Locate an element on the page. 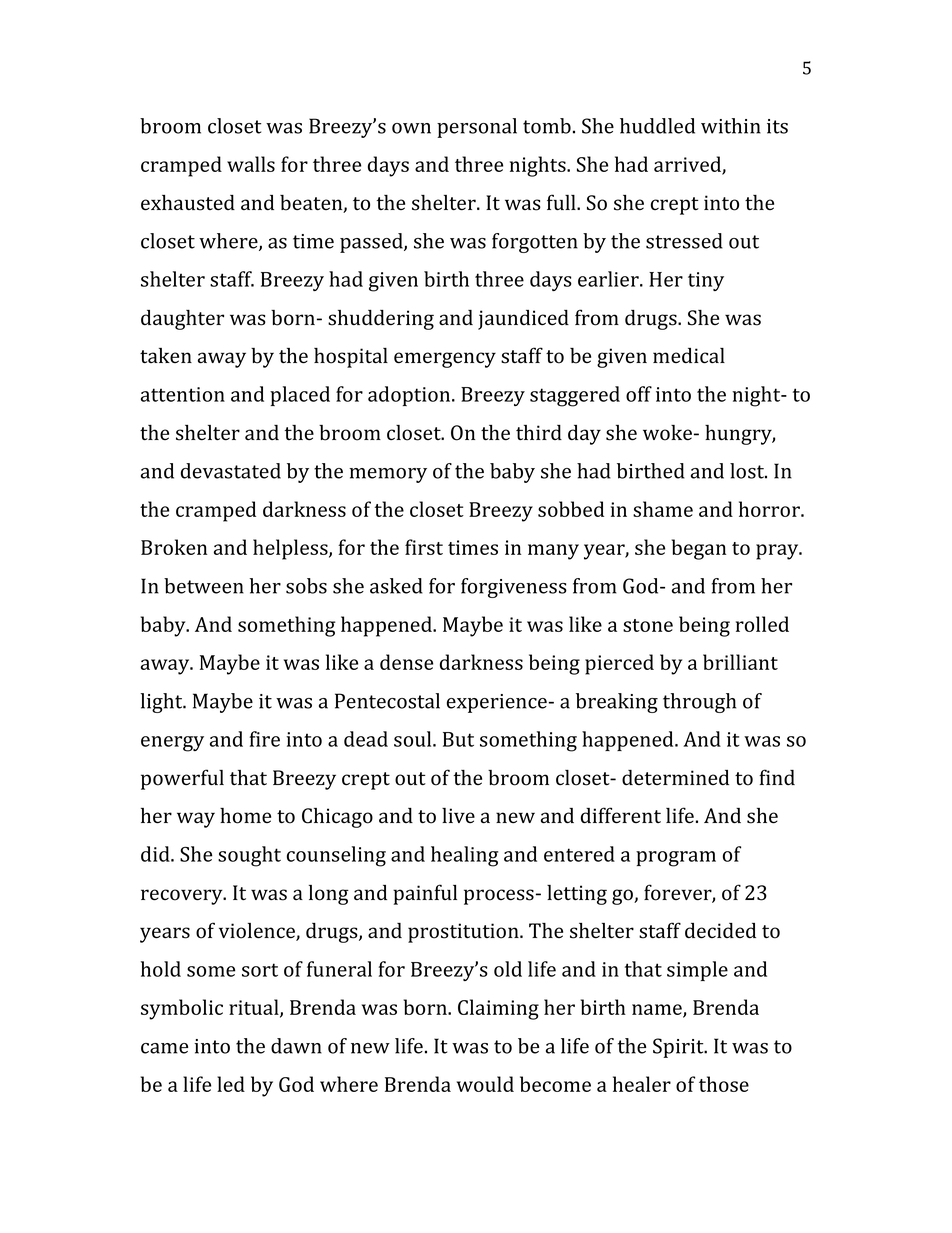 The image size is (952, 1233). emergency is located at coordinates (445, 360).
